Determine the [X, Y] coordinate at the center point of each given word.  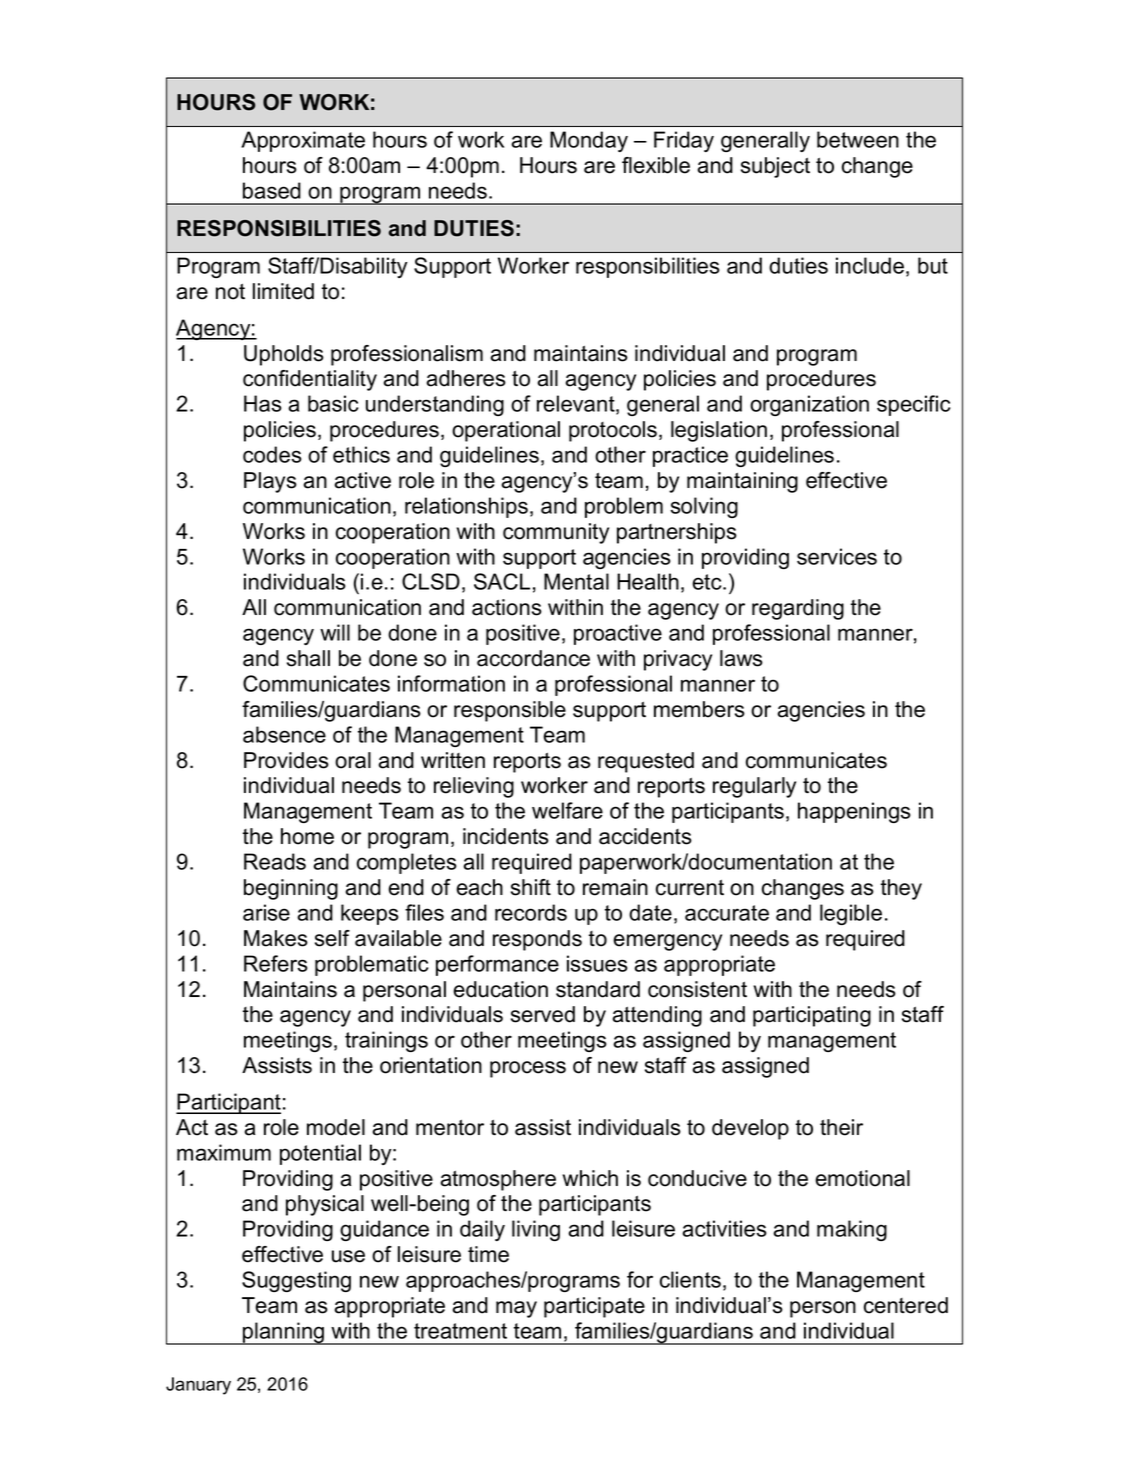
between [858, 139]
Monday [589, 141]
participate [594, 1307]
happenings [854, 812]
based [272, 190]
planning [284, 1333]
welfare [567, 810]
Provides [286, 760]
